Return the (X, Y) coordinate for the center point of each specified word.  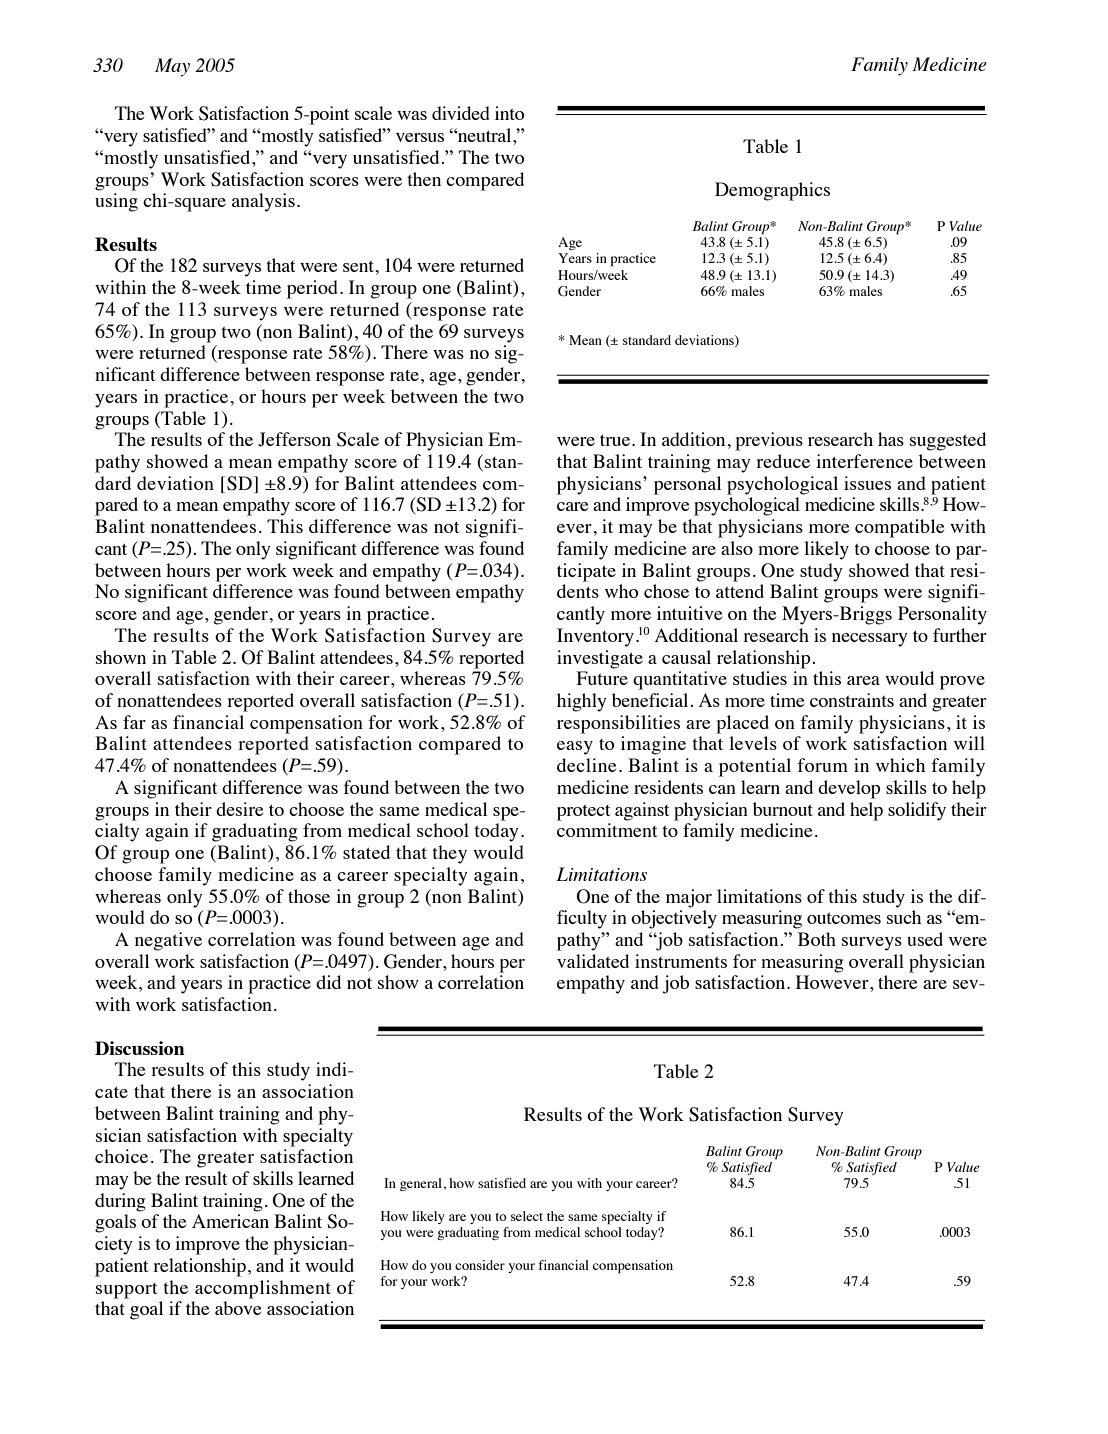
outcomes (844, 918)
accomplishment (263, 1289)
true (616, 440)
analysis (263, 202)
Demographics (772, 191)
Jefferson (294, 439)
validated (593, 961)
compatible (899, 528)
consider (480, 1265)
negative (168, 941)
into (509, 113)
